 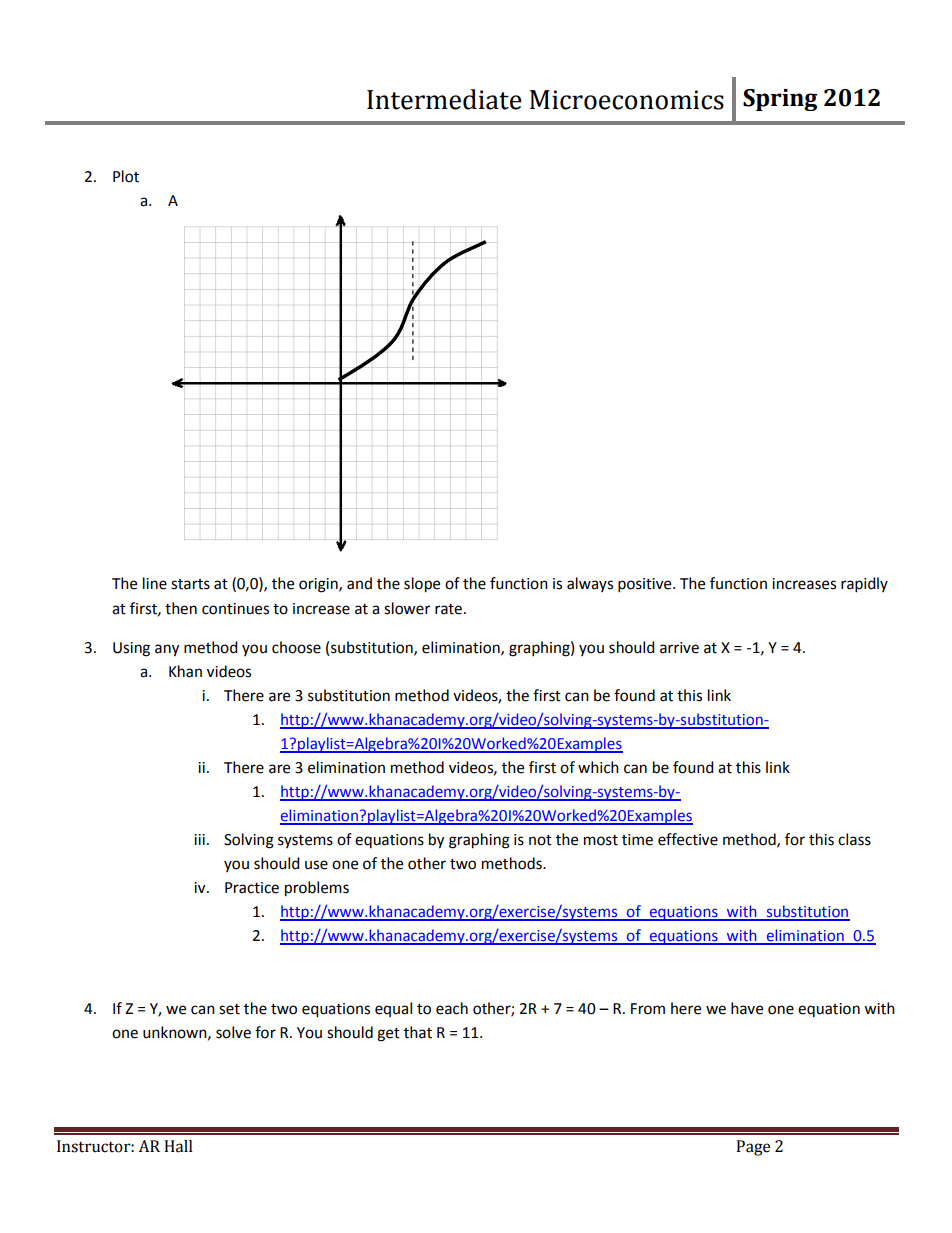 What do you see at coordinates (780, 100) in the screenshot?
I see `Spring` at bounding box center [780, 100].
